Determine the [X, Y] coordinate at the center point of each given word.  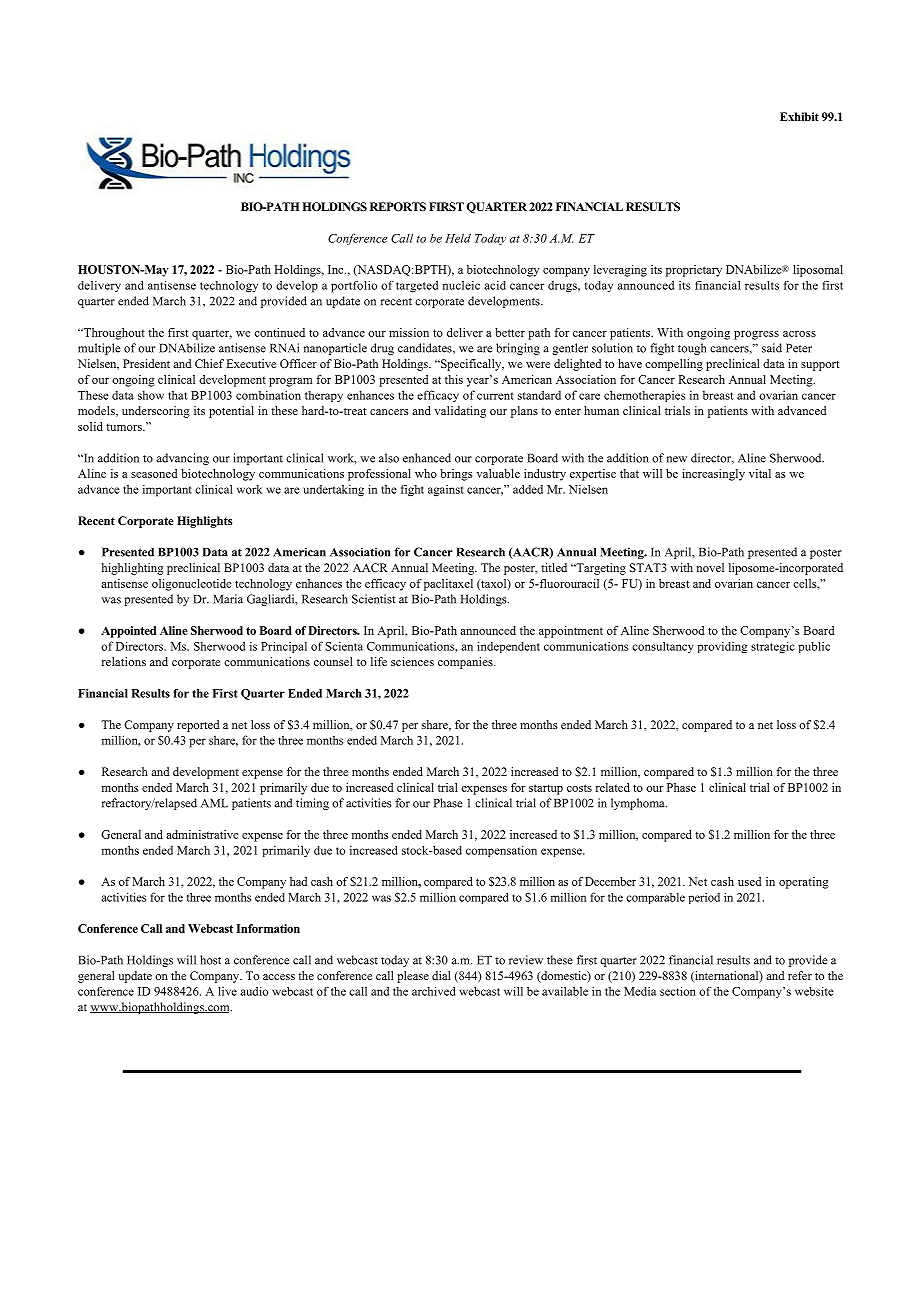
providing [722, 647]
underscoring [156, 412]
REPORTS [398, 206]
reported [198, 726]
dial [441, 975]
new [677, 459]
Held [458, 238]
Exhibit [799, 116]
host [210, 960]
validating [460, 412]
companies [466, 663]
